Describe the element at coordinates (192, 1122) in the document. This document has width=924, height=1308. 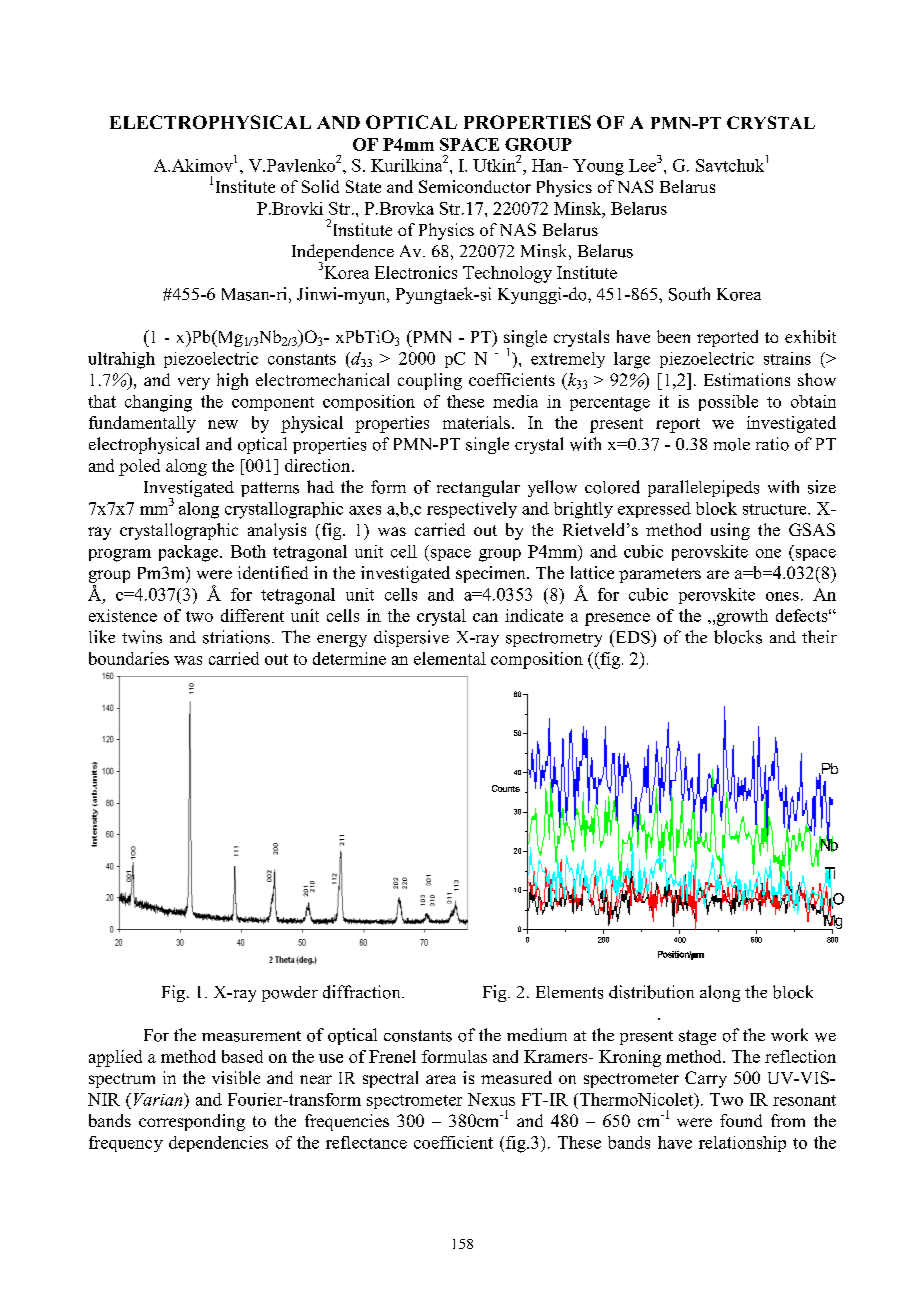
I see `corresponding` at that location.
